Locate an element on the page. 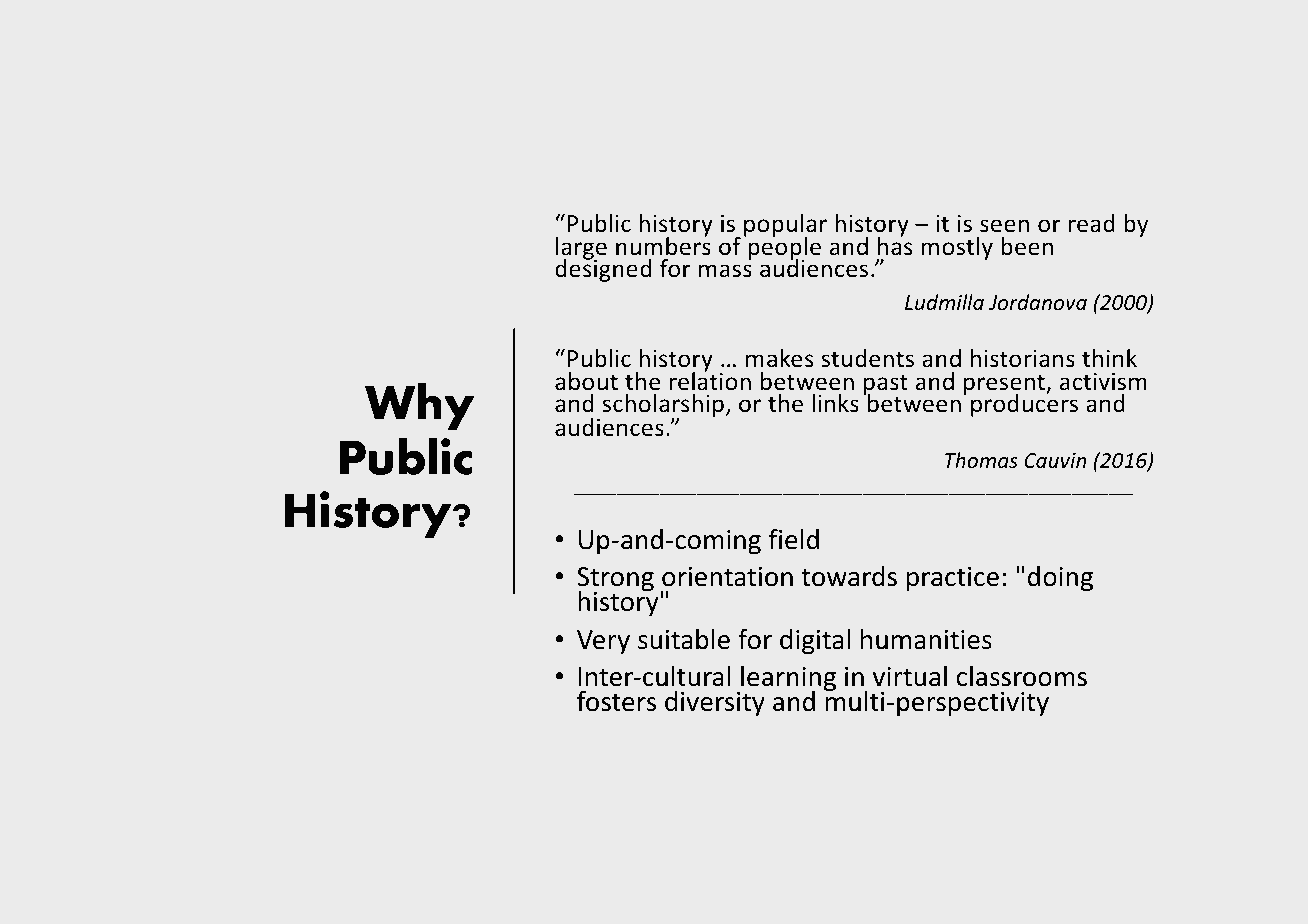 This document has width=1308, height=924. doing is located at coordinates (1060, 579).
